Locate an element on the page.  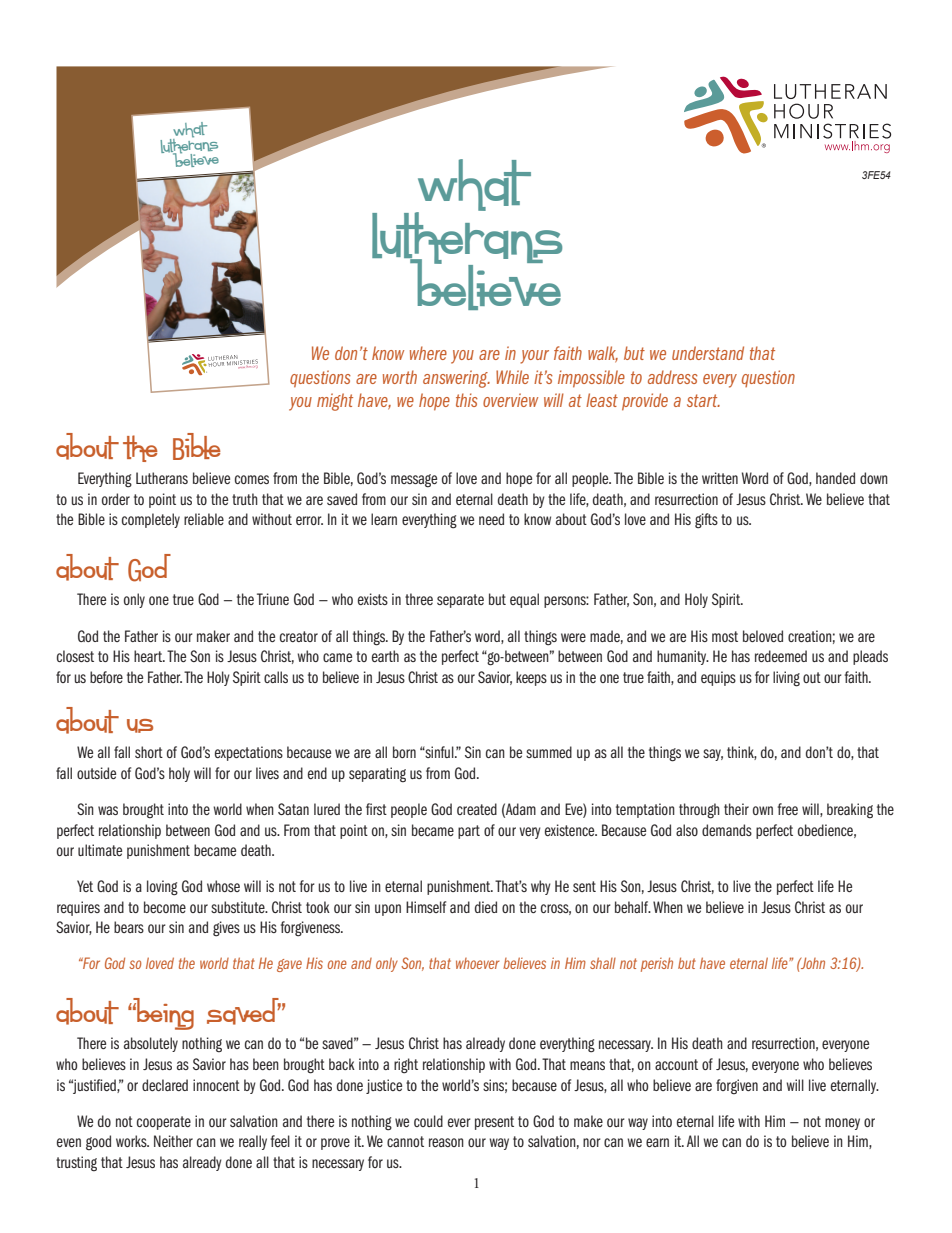
their is located at coordinates (736, 809).
